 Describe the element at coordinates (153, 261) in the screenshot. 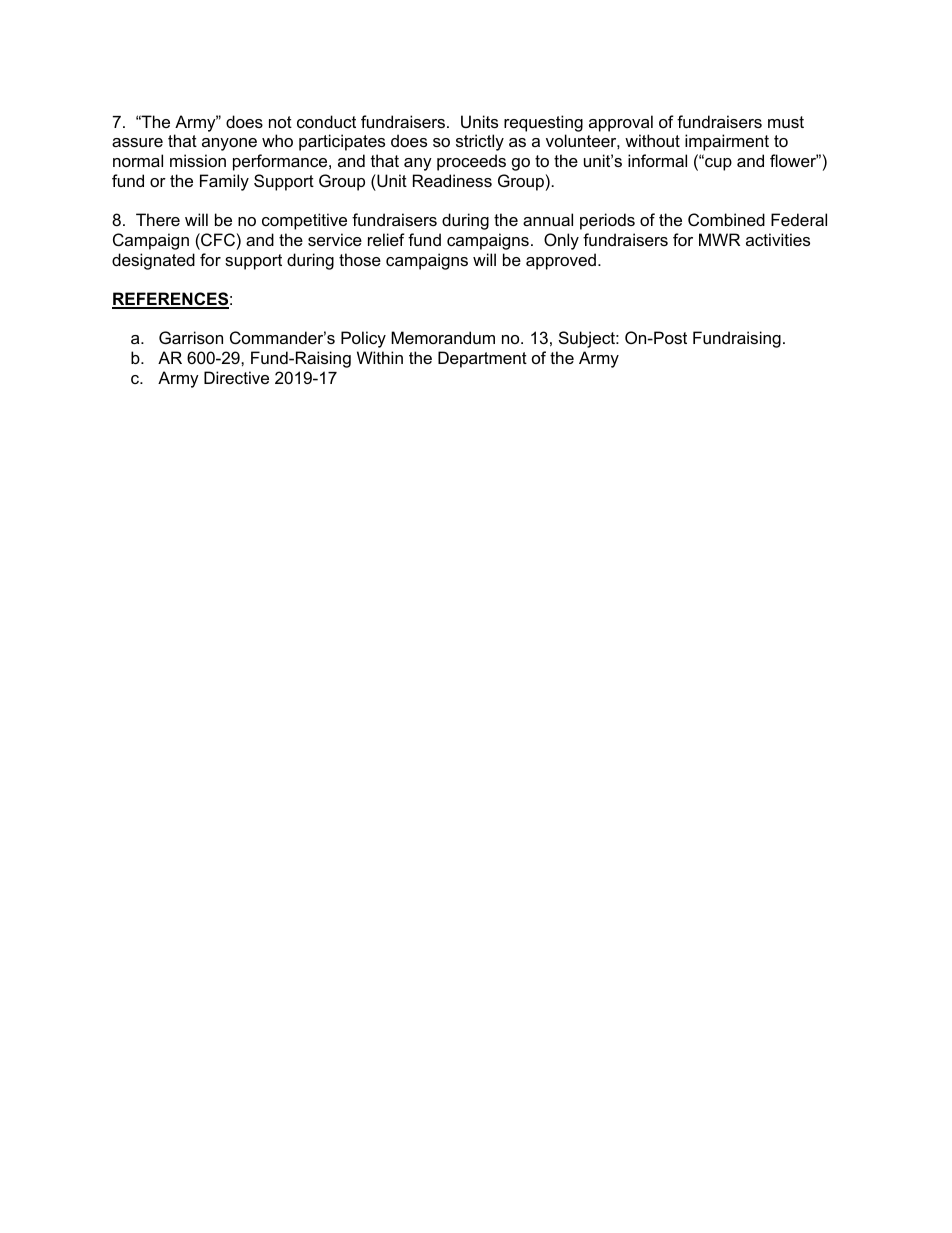

I see `designated` at that location.
